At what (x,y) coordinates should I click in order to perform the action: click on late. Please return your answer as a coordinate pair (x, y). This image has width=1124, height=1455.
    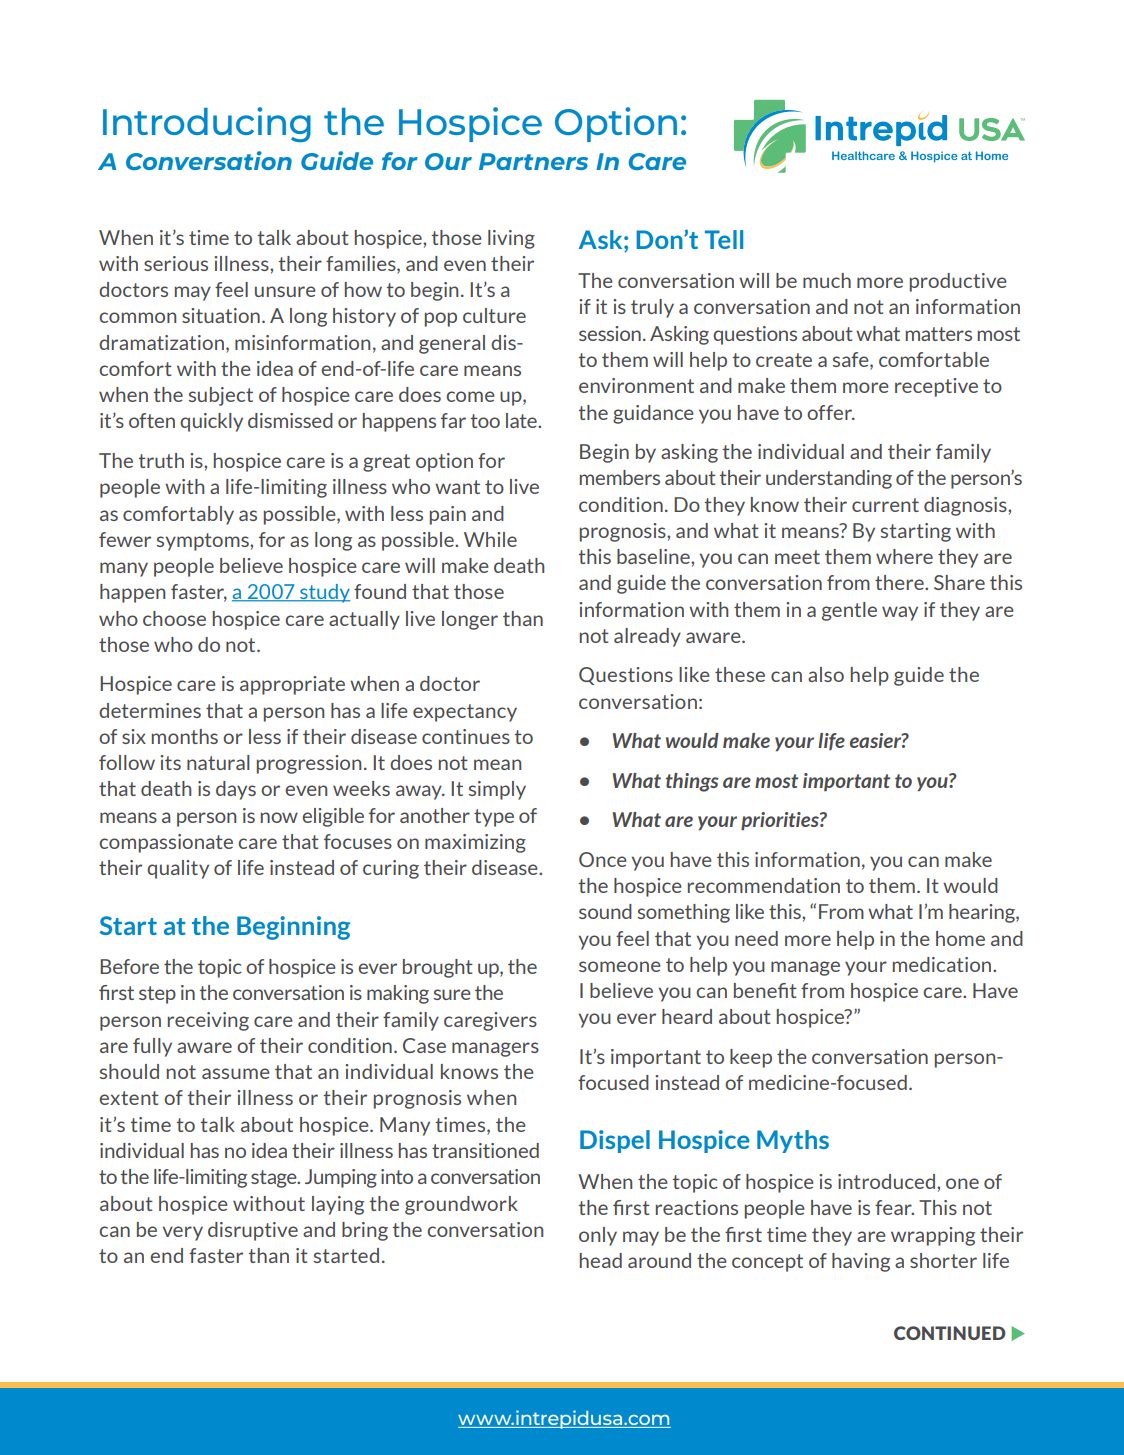
    Looking at the image, I should click on (522, 420).
